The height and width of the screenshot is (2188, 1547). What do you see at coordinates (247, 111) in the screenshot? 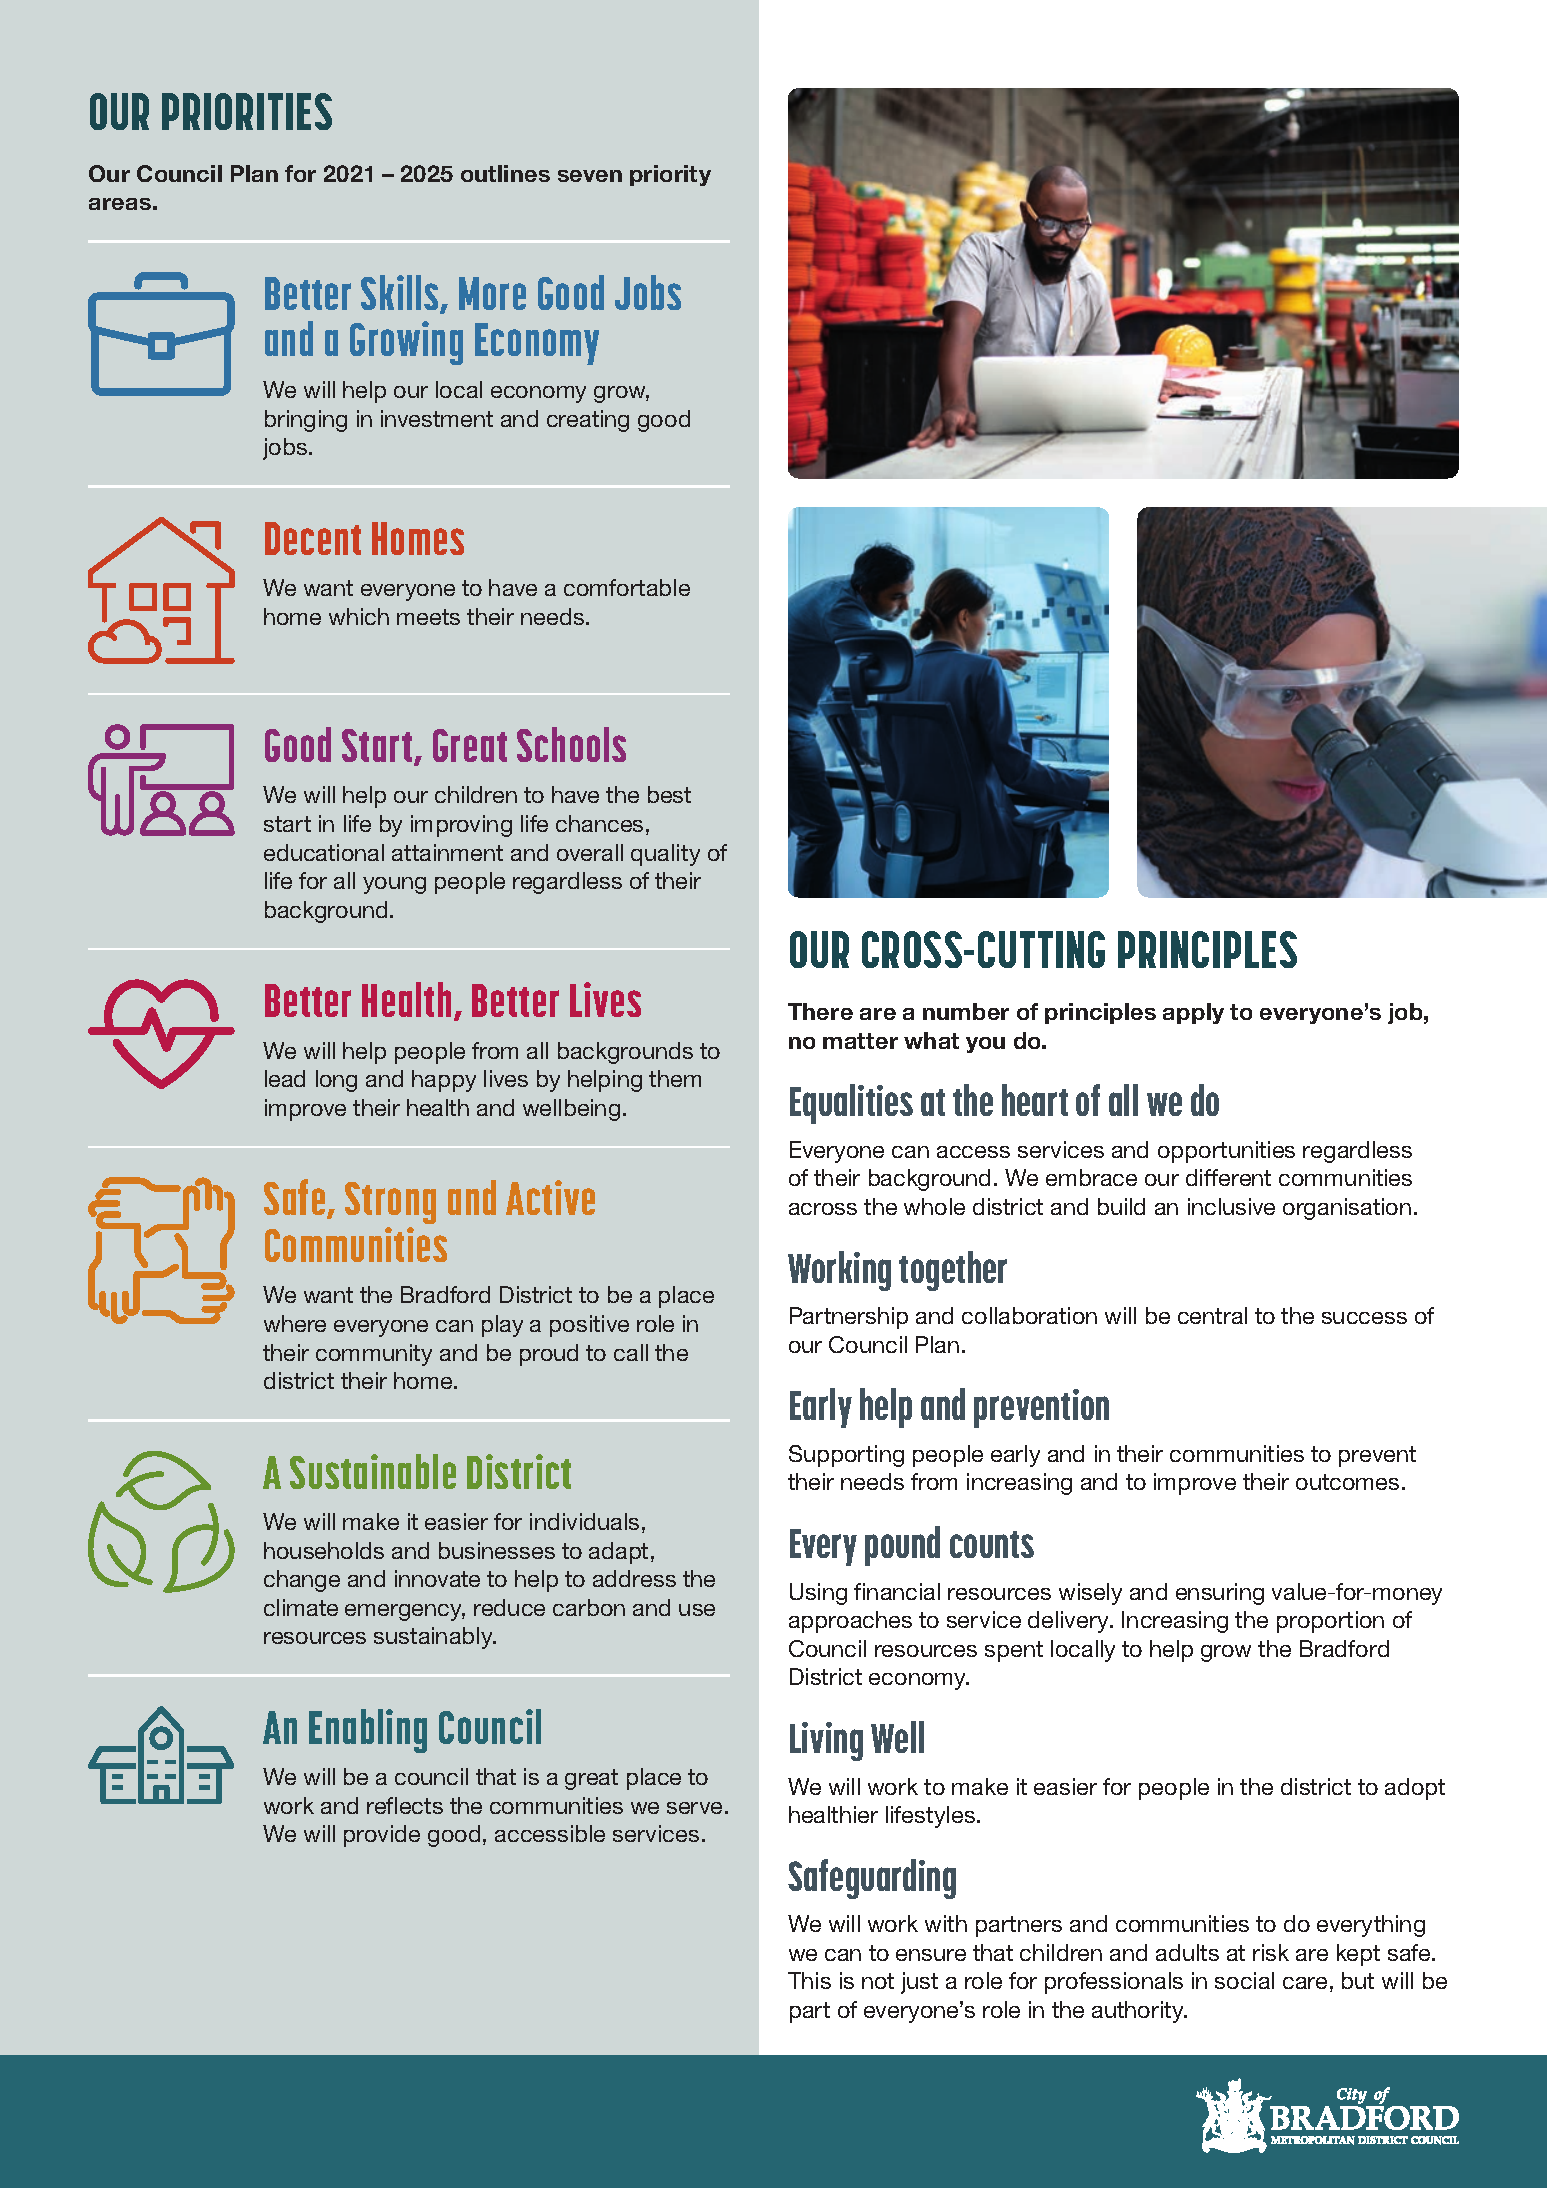
I see `PRIORITIES` at bounding box center [247, 111].
